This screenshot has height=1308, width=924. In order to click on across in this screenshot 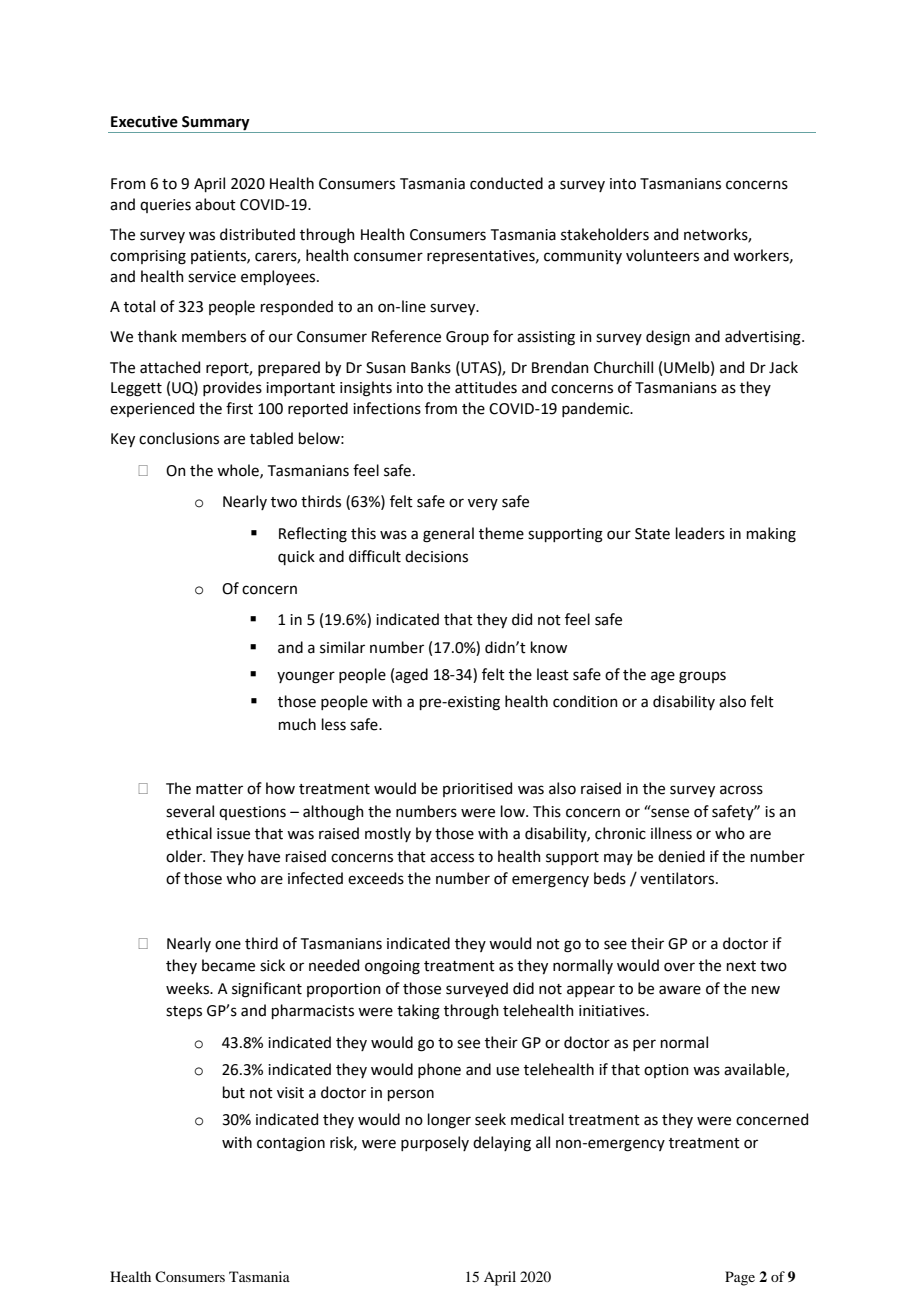, I will do `click(741, 790)`.
